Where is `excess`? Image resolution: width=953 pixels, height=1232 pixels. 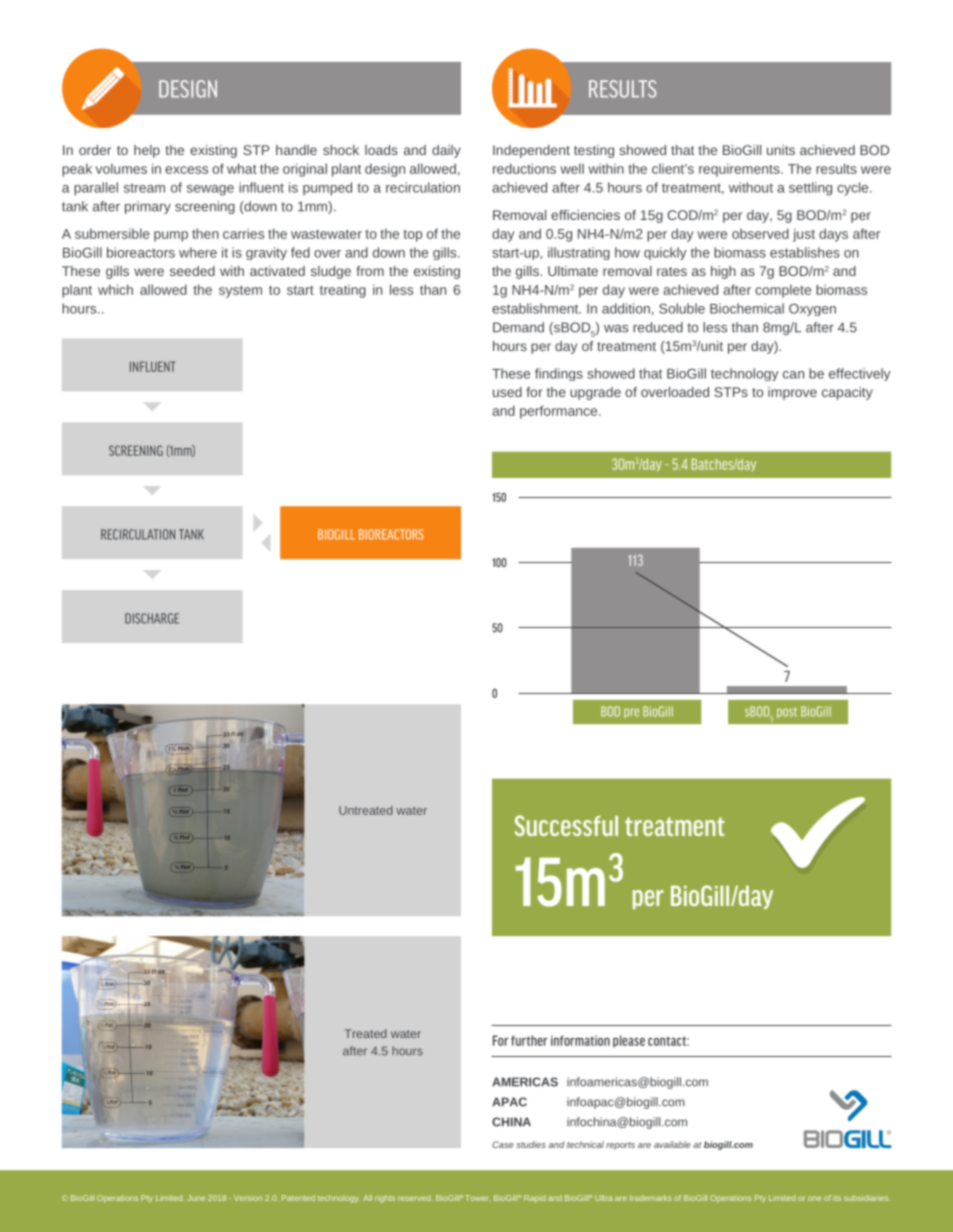 excess is located at coordinates (186, 170).
